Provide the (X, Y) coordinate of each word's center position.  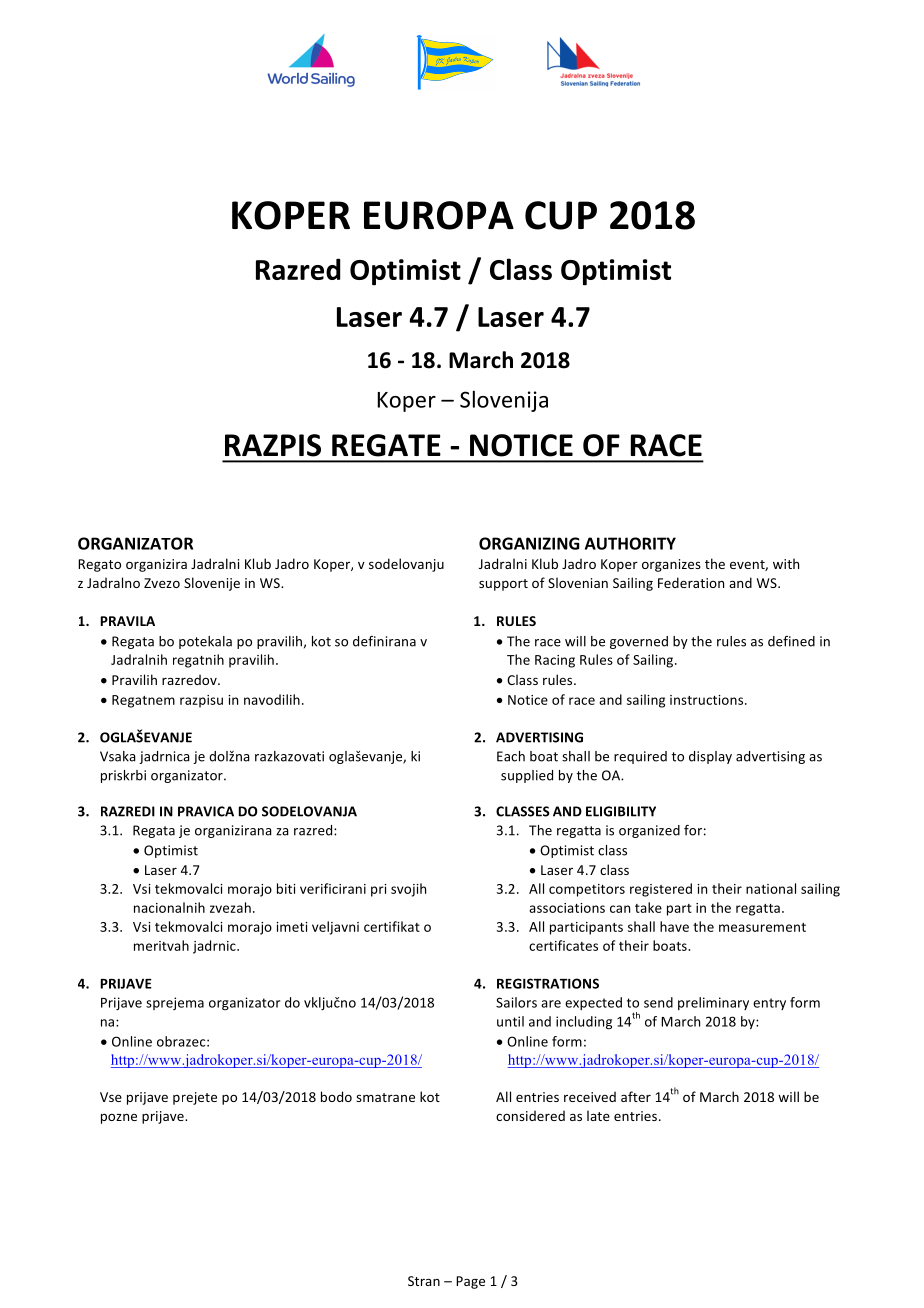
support (503, 585)
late (598, 1115)
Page (470, 1282)
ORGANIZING (529, 543)
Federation (691, 582)
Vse (111, 1097)
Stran (424, 1281)
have (674, 926)
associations (567, 908)
